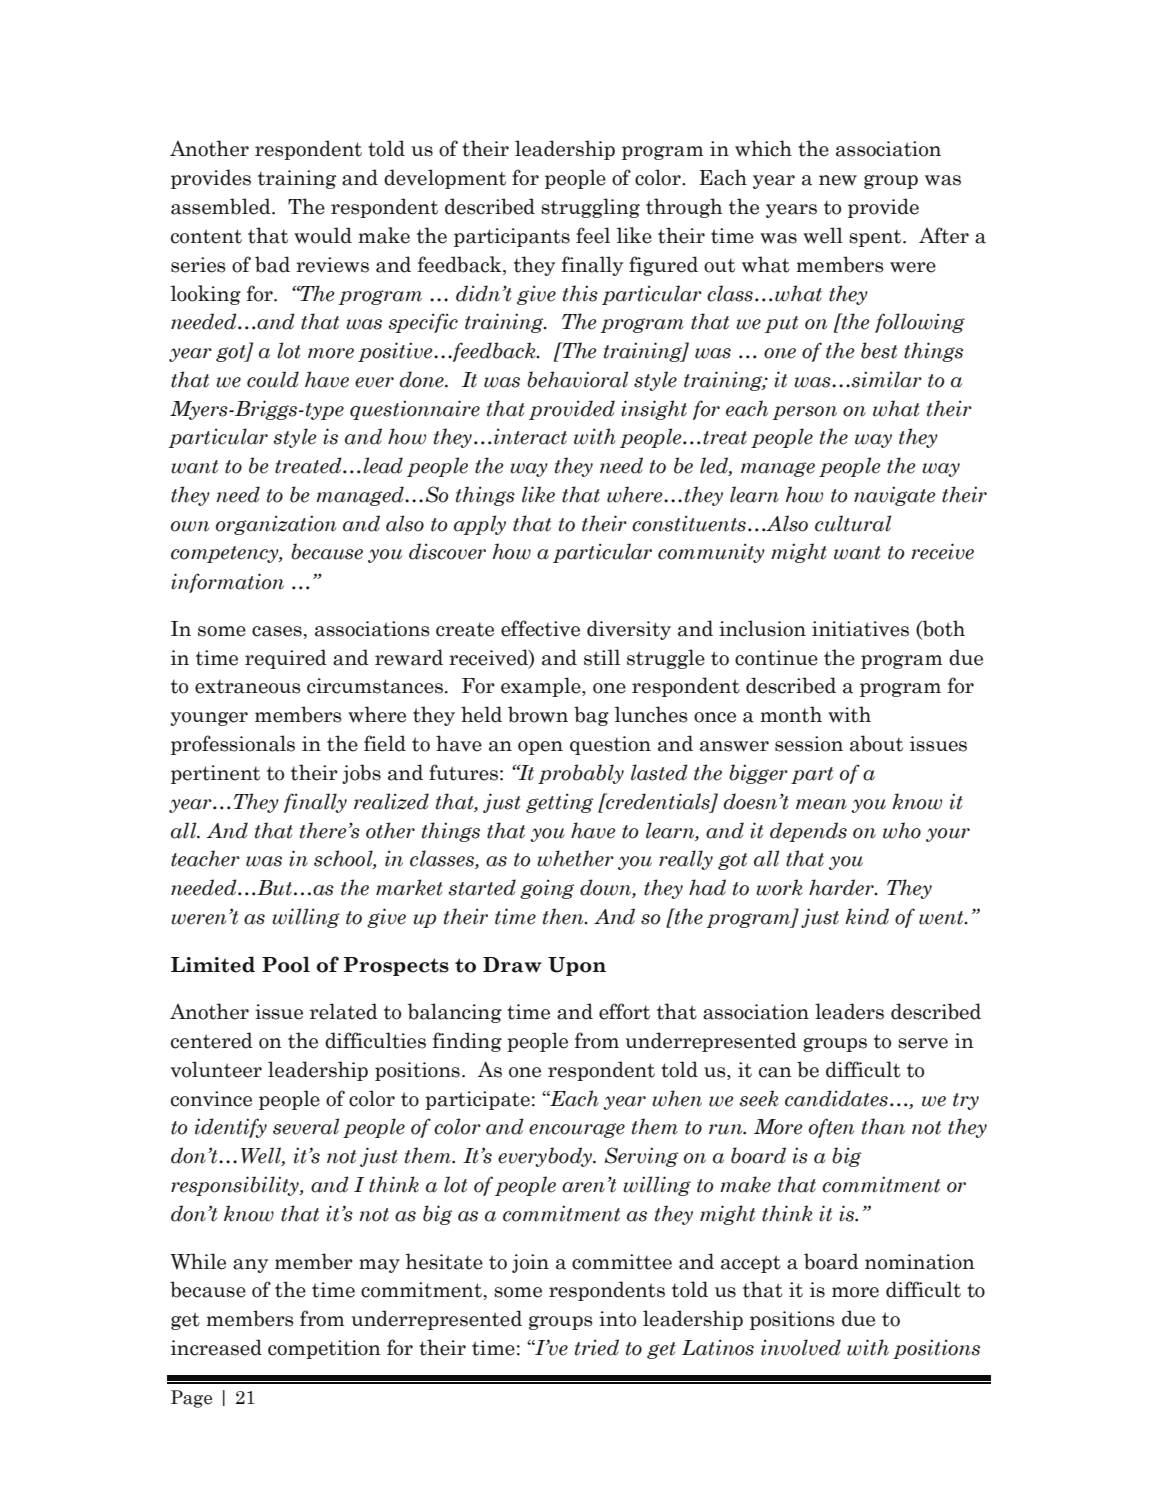  Describe the element at coordinates (590, 208) in the document. I see `struggling` at that location.
